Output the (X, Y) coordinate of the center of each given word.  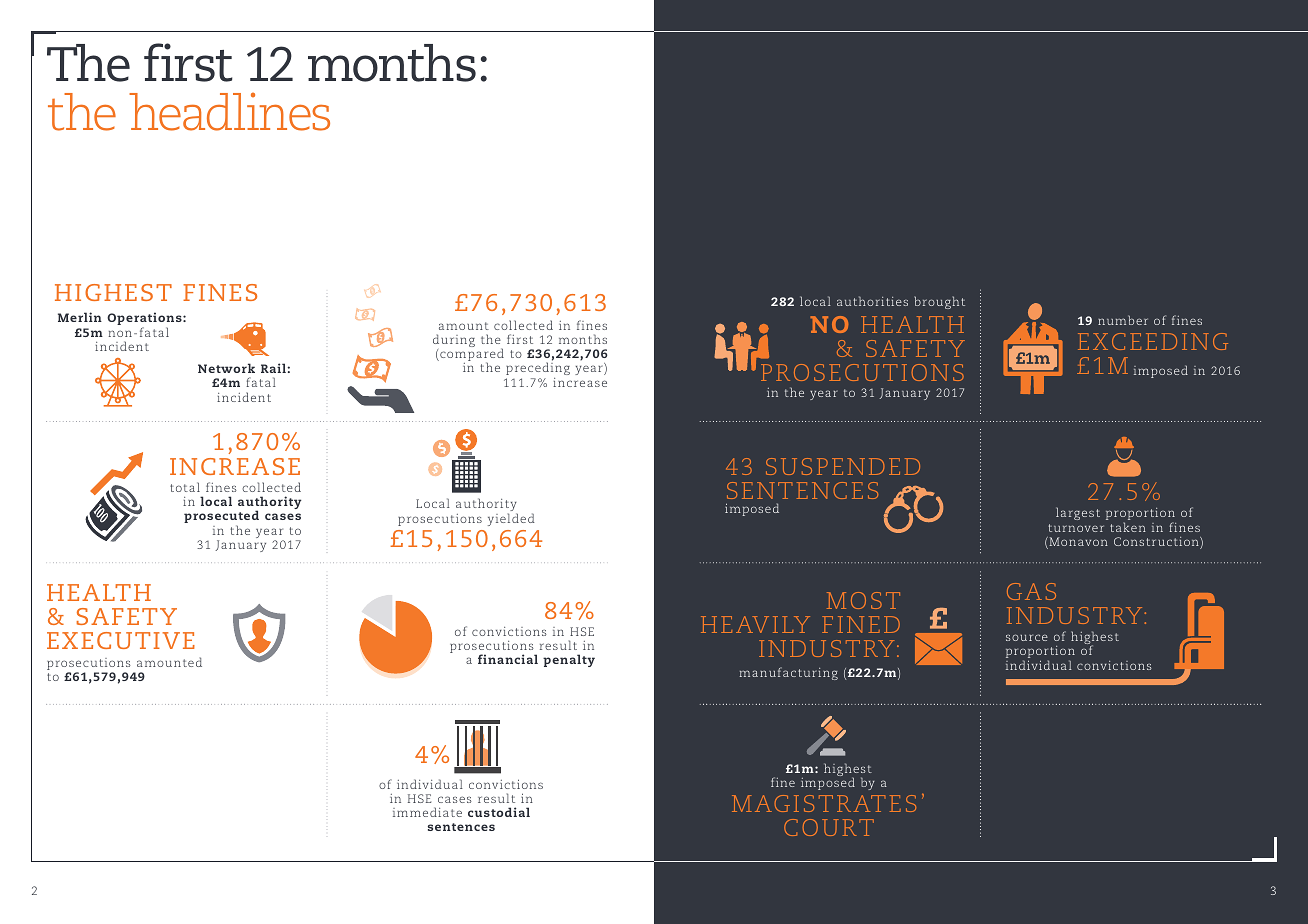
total (185, 487)
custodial (499, 812)
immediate (427, 812)
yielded (511, 519)
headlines (229, 111)
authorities (872, 301)
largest (1078, 513)
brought (939, 302)
